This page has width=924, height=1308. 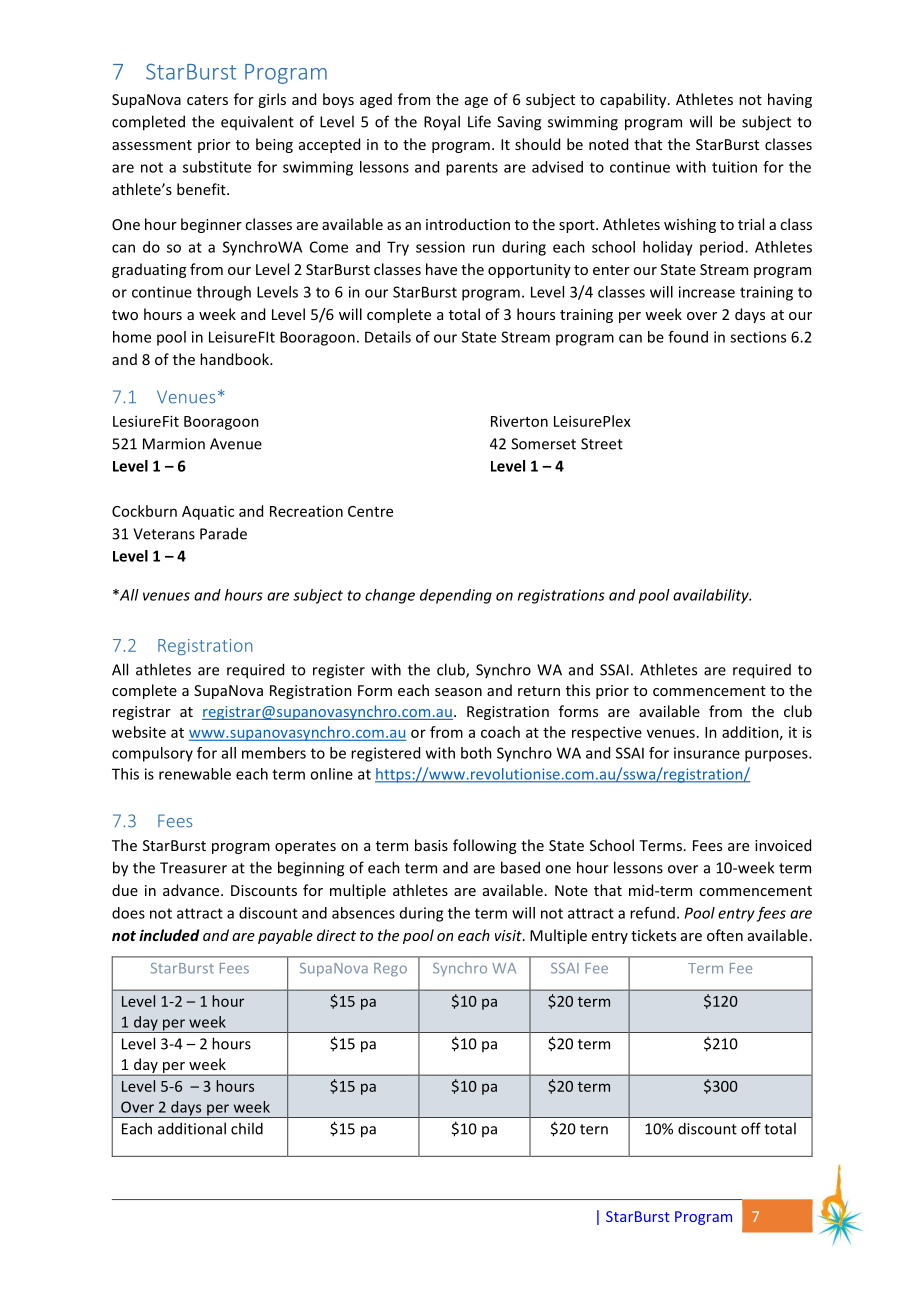 I want to click on Treasurer, so click(x=193, y=868).
